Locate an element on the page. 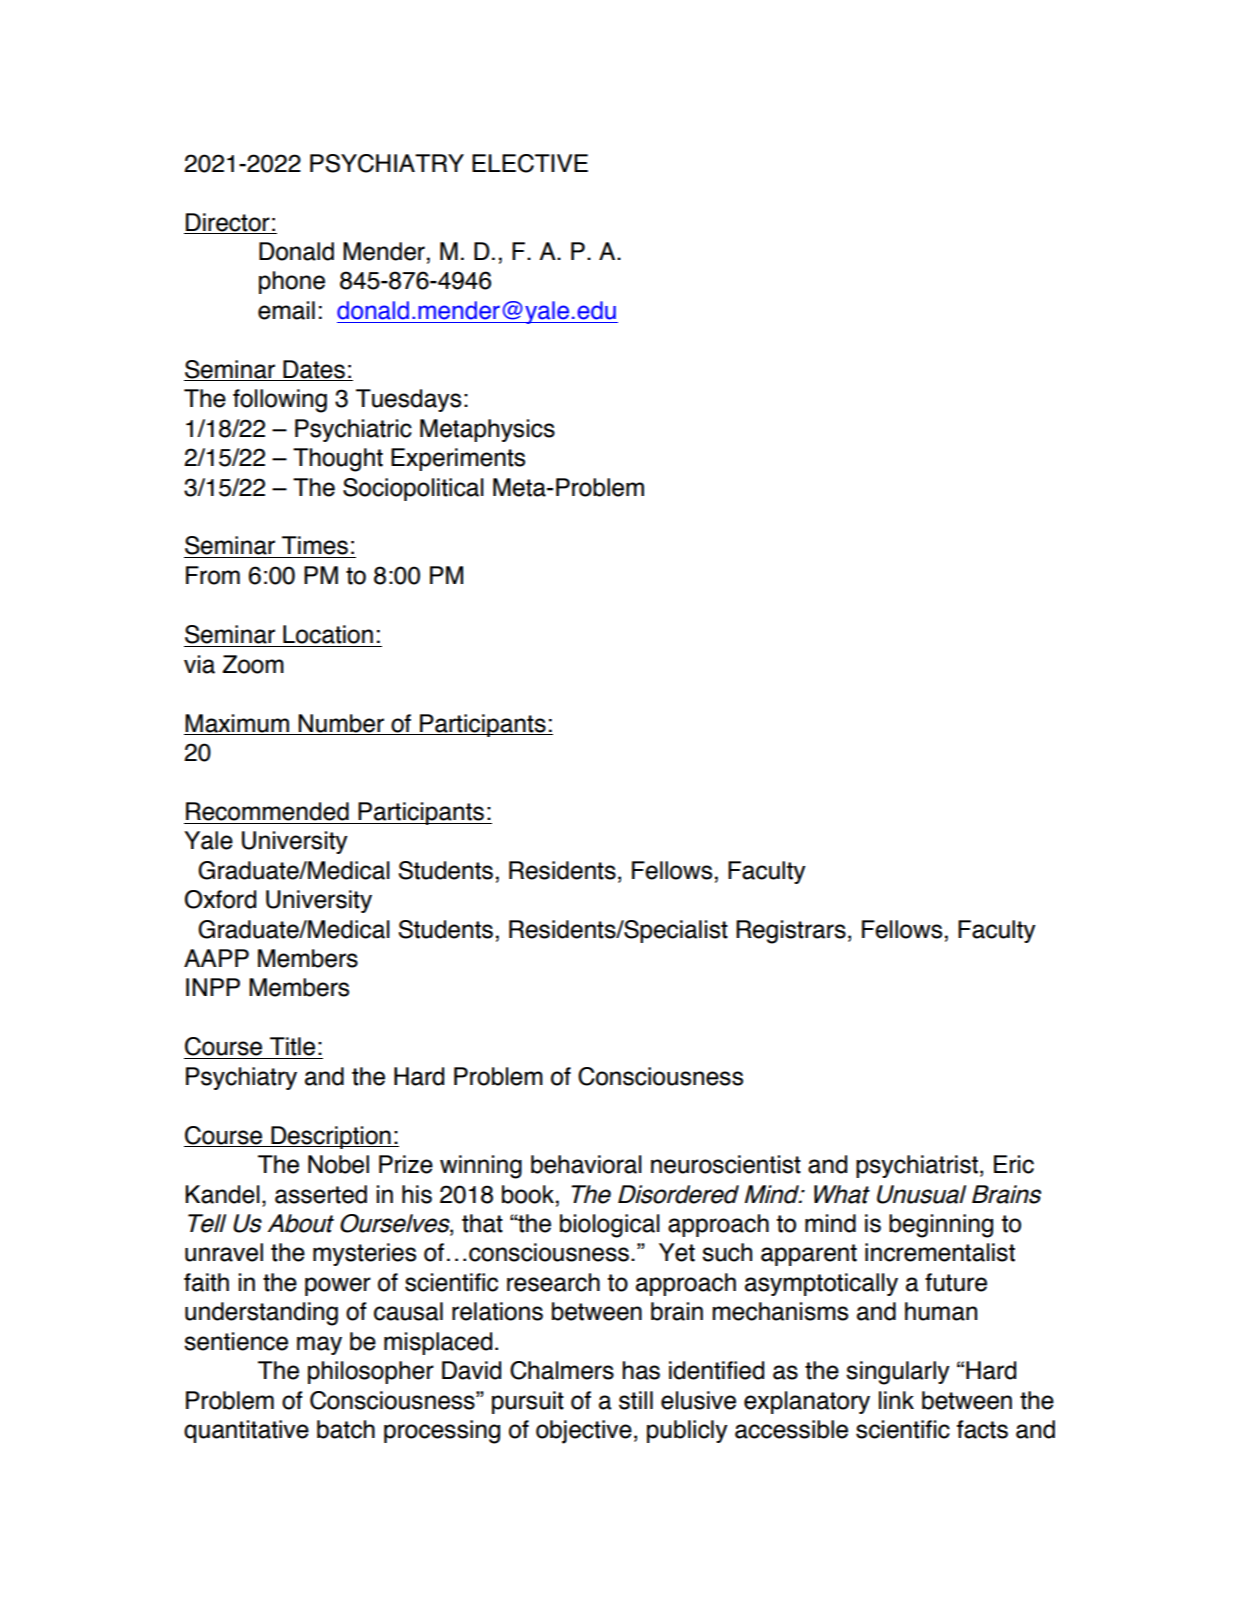 The height and width of the image is (1619, 1251). Director is located at coordinates (228, 223).
